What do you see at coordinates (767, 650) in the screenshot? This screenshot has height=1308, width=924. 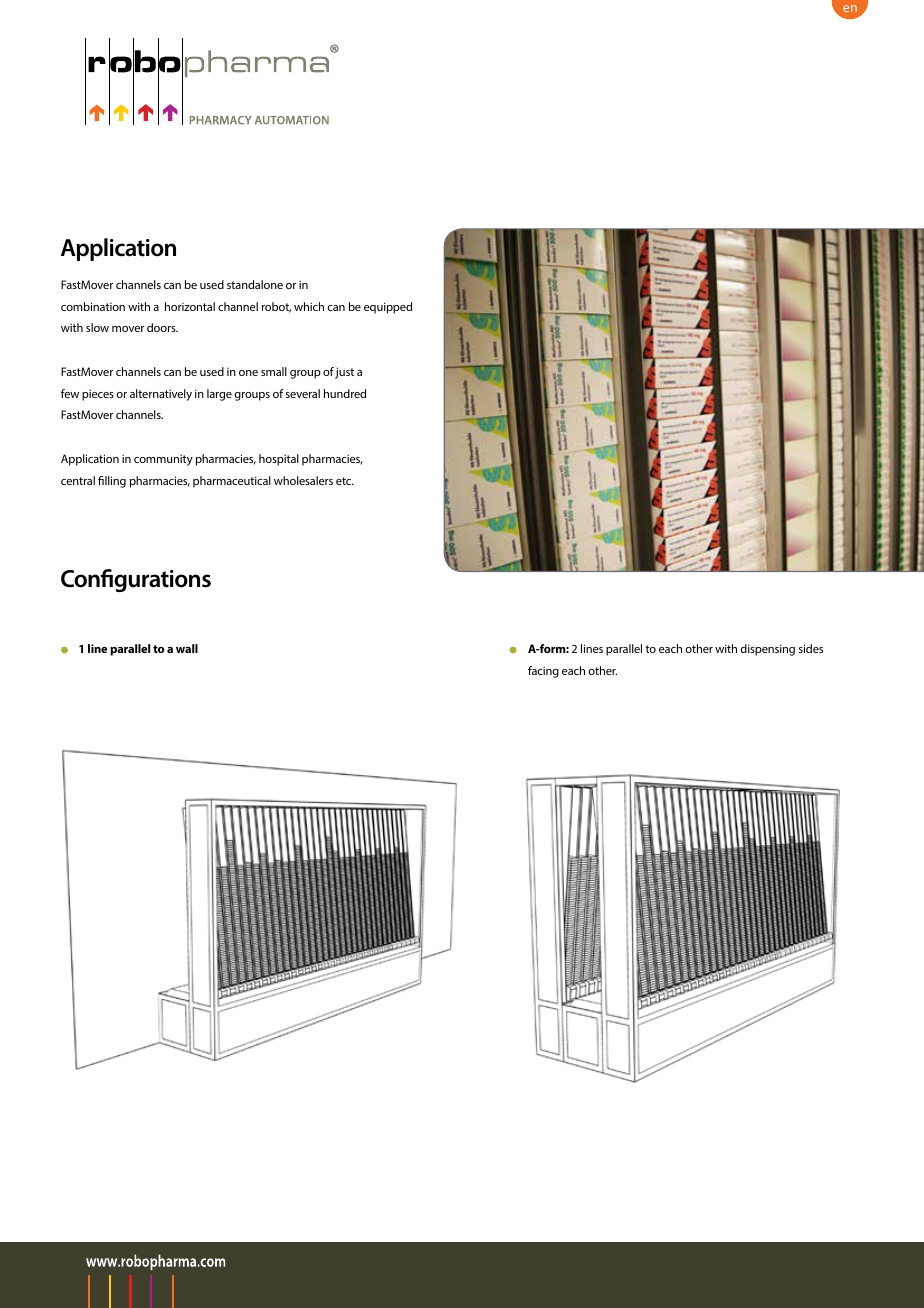 I see `dispensing` at bounding box center [767, 650].
